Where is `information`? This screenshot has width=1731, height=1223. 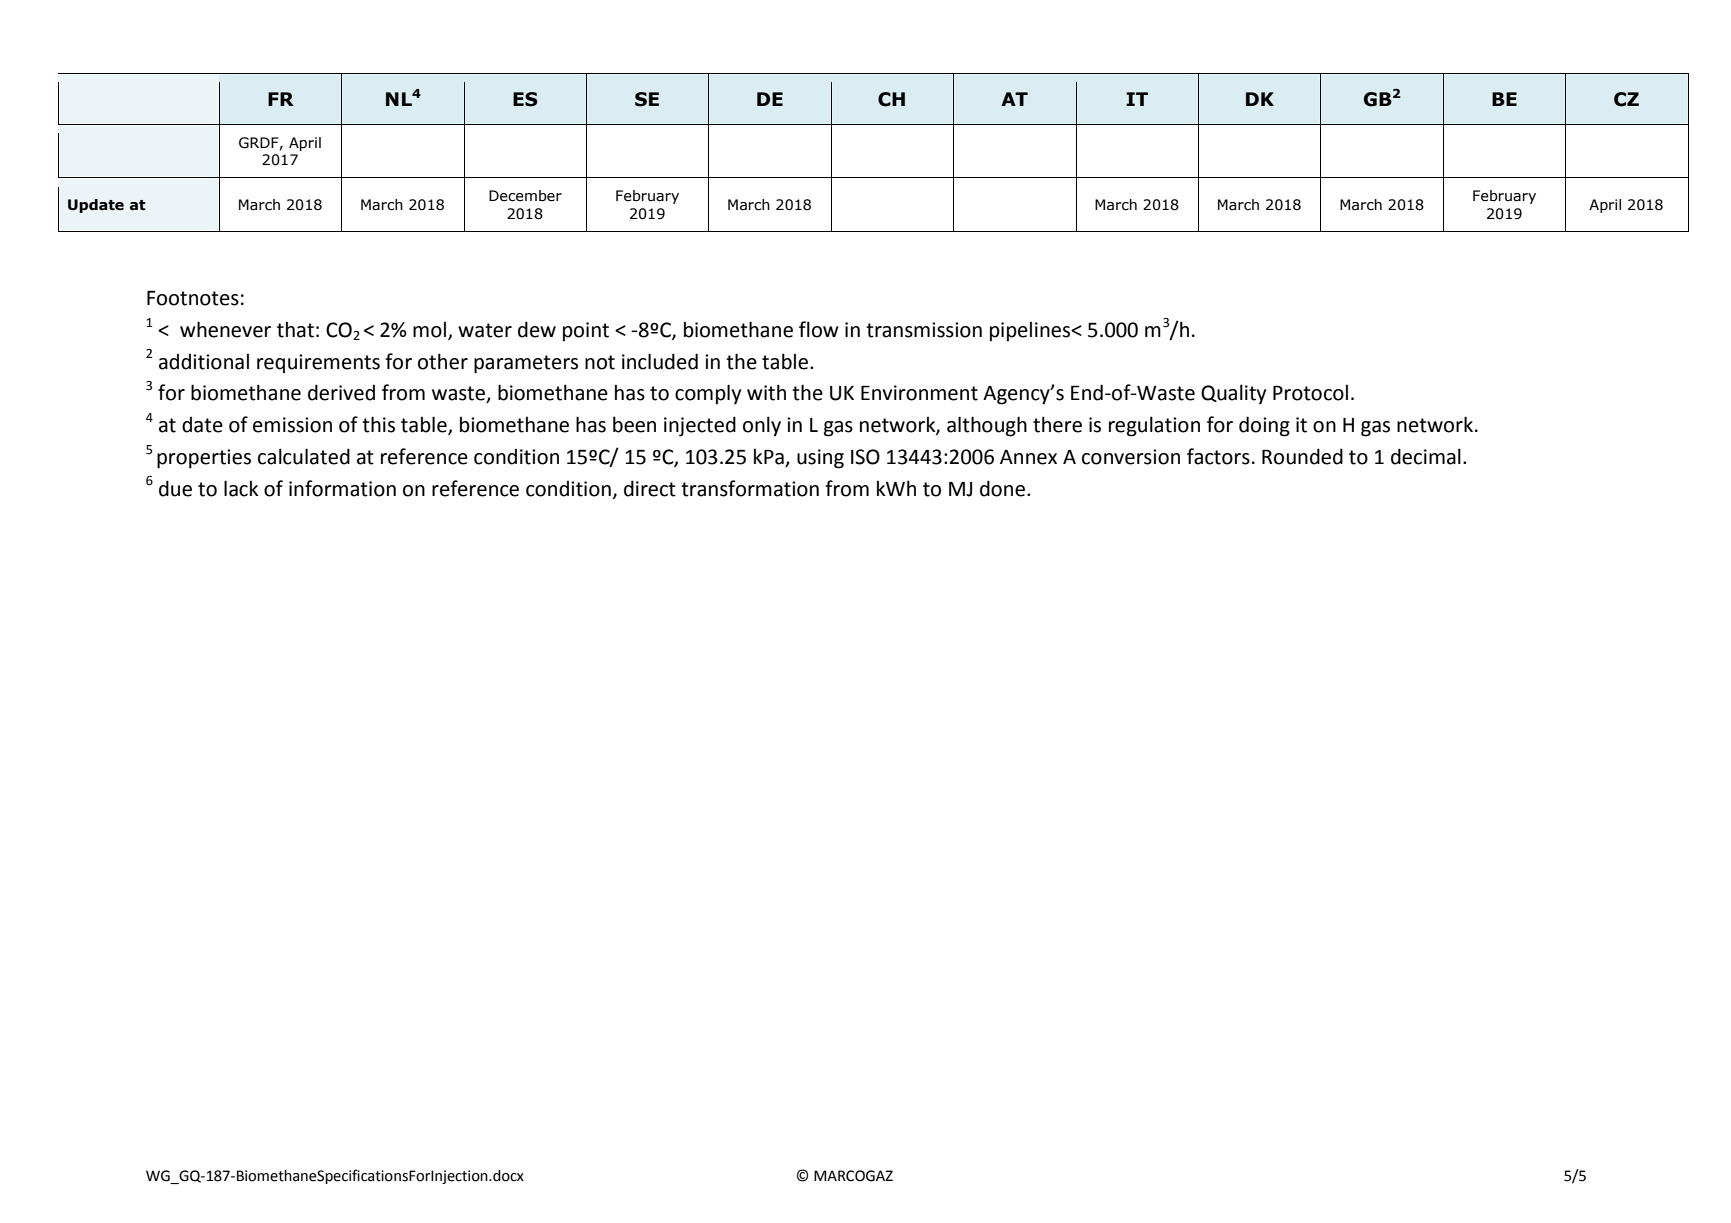 information is located at coordinates (342, 488).
